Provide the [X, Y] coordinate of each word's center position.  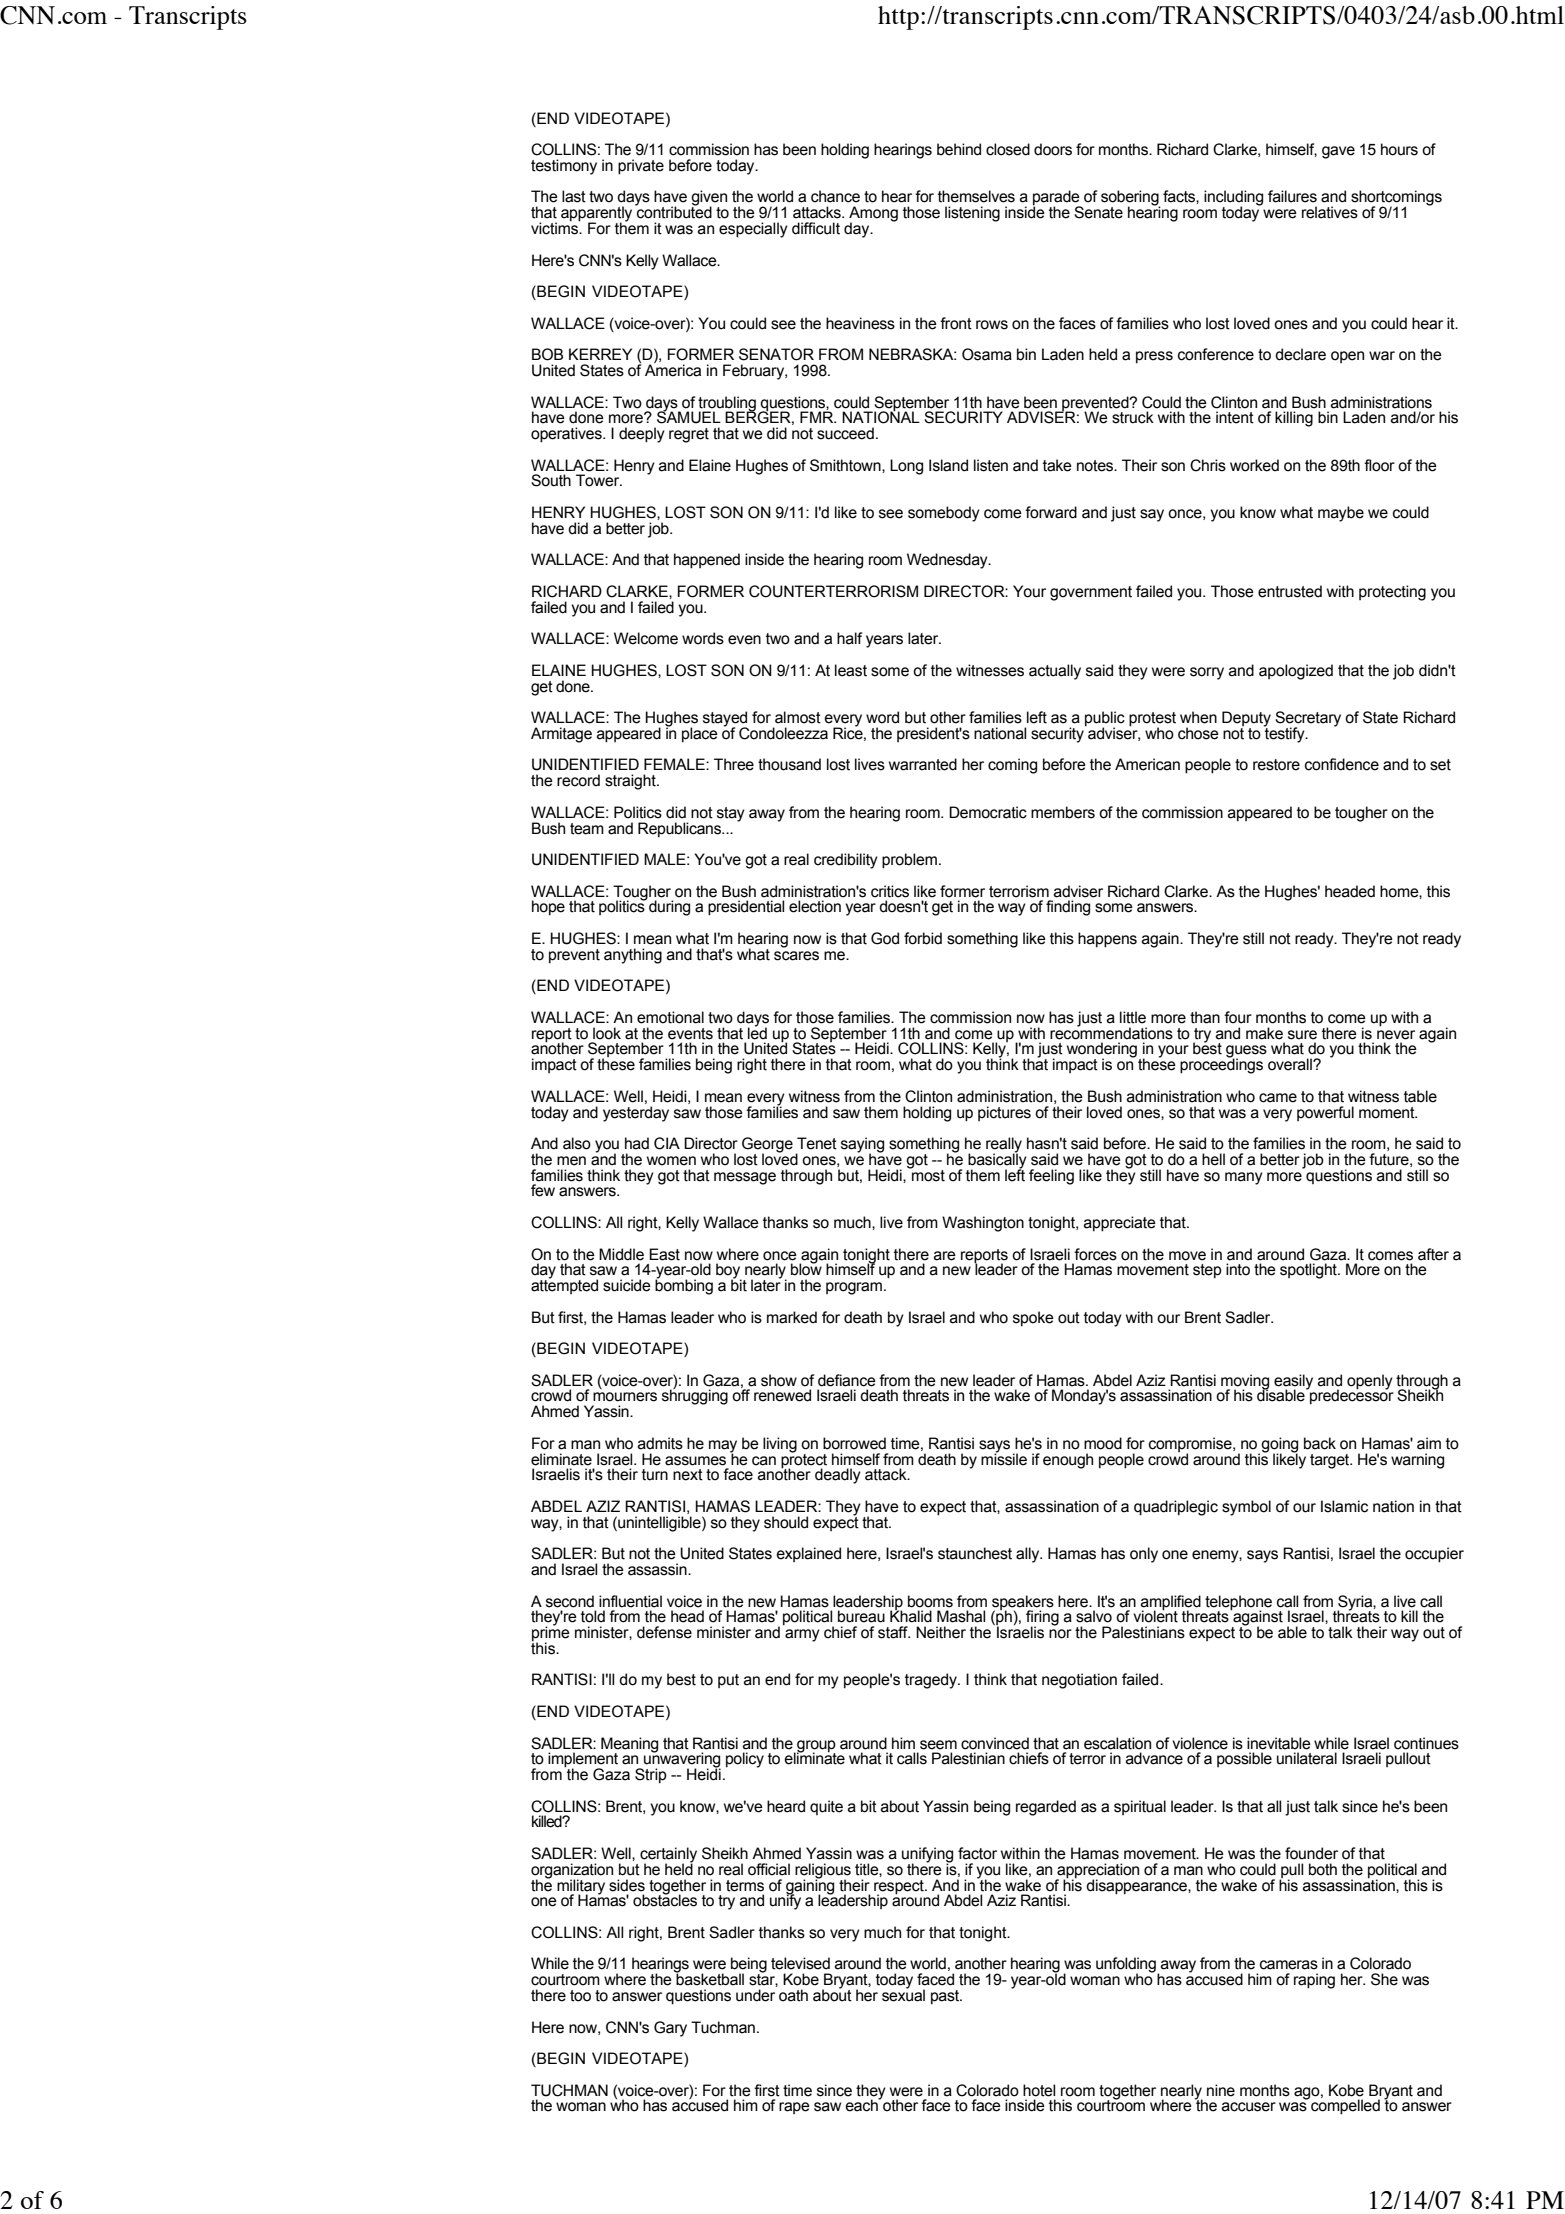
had [637, 1143]
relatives [1330, 212]
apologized [1296, 672]
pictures [1004, 1113]
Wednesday [948, 561]
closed [1008, 149]
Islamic [1344, 1506]
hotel [1039, 2090]
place [700, 735]
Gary [670, 2029]
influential [630, 1601]
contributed [673, 211]
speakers [1023, 1603]
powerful [1325, 1113]
